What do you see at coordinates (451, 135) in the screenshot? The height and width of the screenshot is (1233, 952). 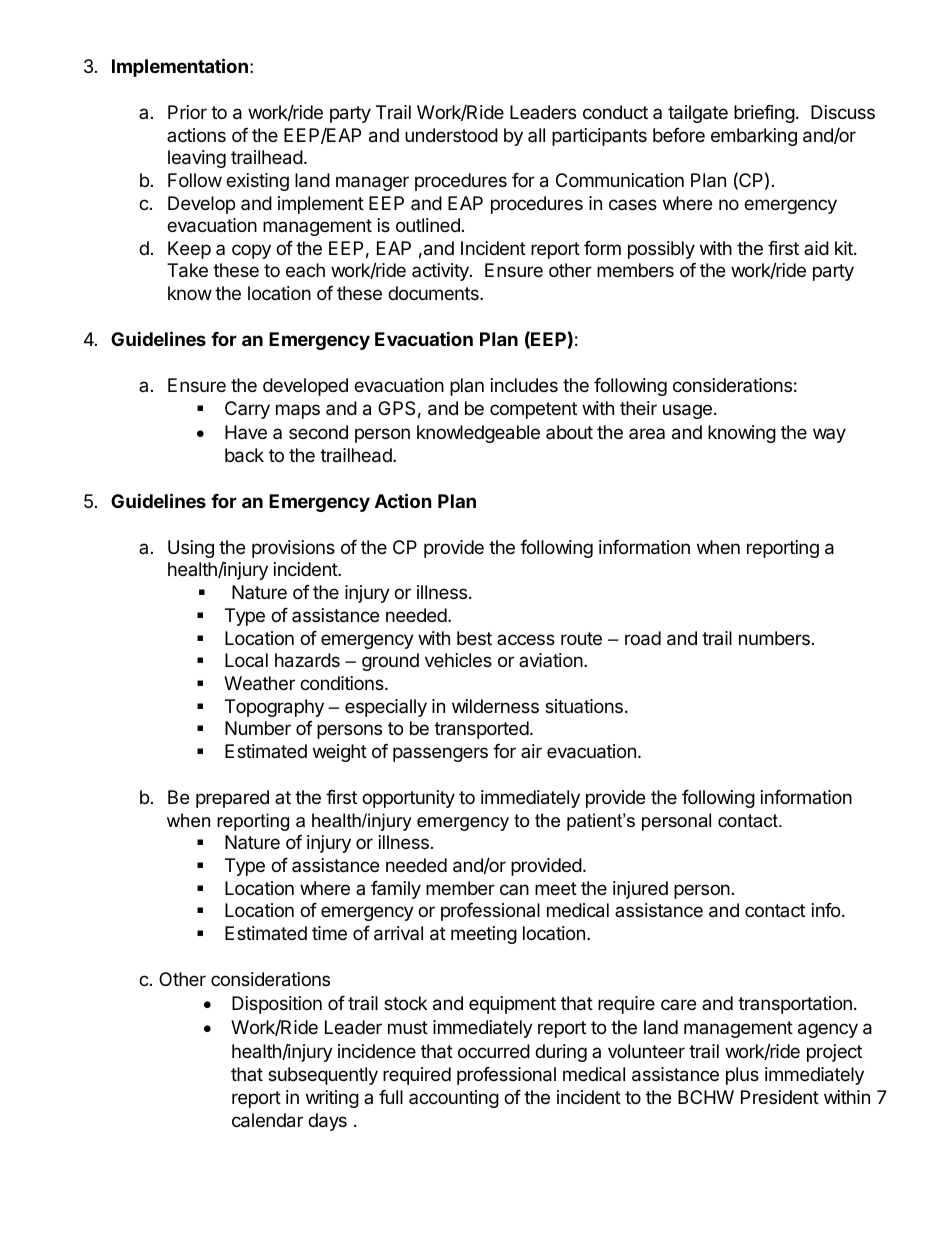 I see `understood` at bounding box center [451, 135].
